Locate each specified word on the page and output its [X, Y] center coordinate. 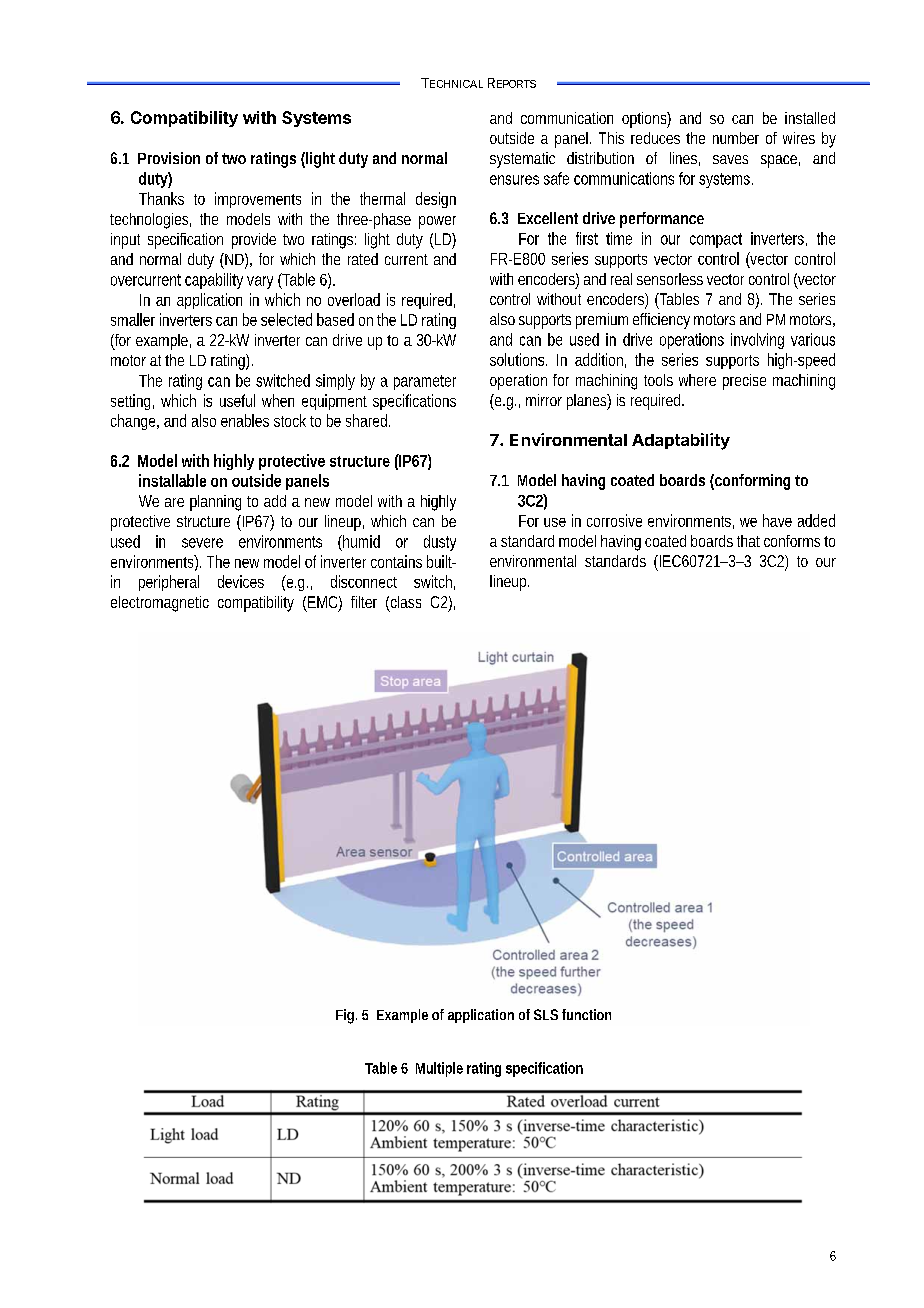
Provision [169, 158]
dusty [440, 543]
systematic [522, 160]
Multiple [439, 1069]
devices [241, 581]
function [586, 1014]
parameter [425, 382]
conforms [792, 541]
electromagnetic [160, 604]
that [748, 541]
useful [237, 400]
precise [744, 382]
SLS [546, 1014]
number [736, 138]
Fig [346, 1016]
